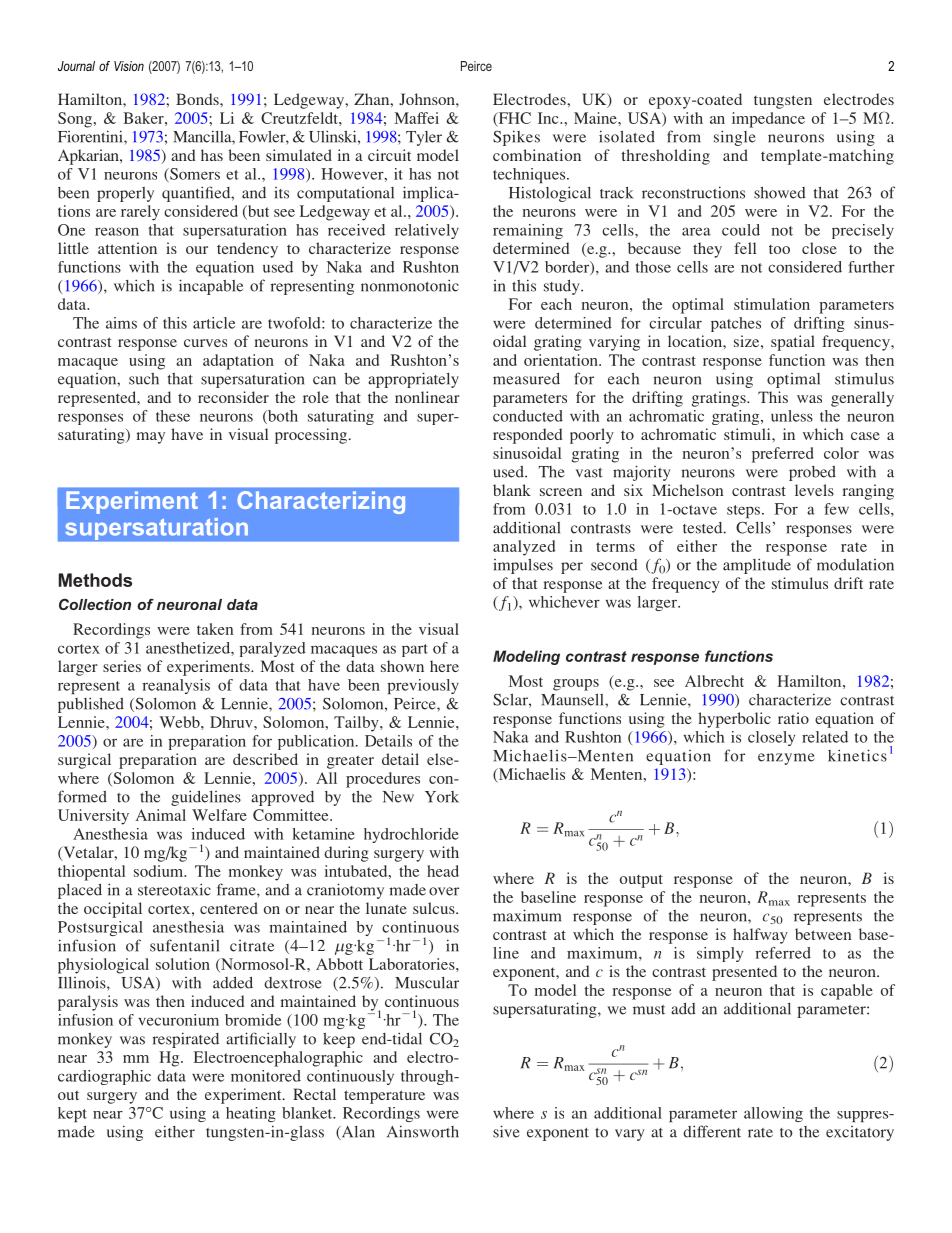 This screenshot has width=952, height=1233. What do you see at coordinates (757, 566) in the screenshot?
I see `amplitude` at bounding box center [757, 566].
